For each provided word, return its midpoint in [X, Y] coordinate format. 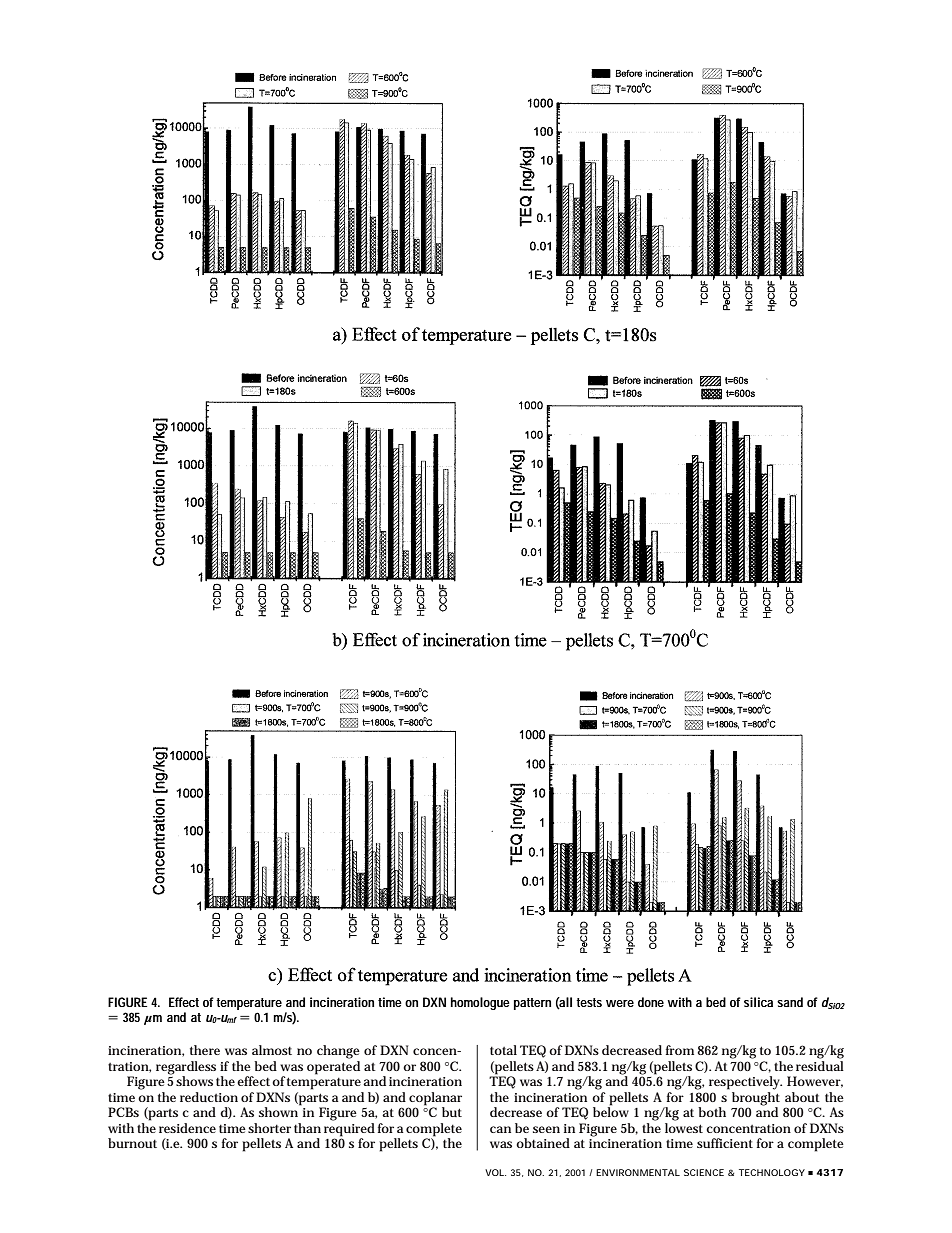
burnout [132, 1143]
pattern [532, 1004]
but [452, 1112]
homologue [480, 1003]
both [712, 1112]
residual [820, 1064]
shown [280, 1111]
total [503, 1050]
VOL [495, 1172]
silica [758, 1002]
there [205, 1050]
